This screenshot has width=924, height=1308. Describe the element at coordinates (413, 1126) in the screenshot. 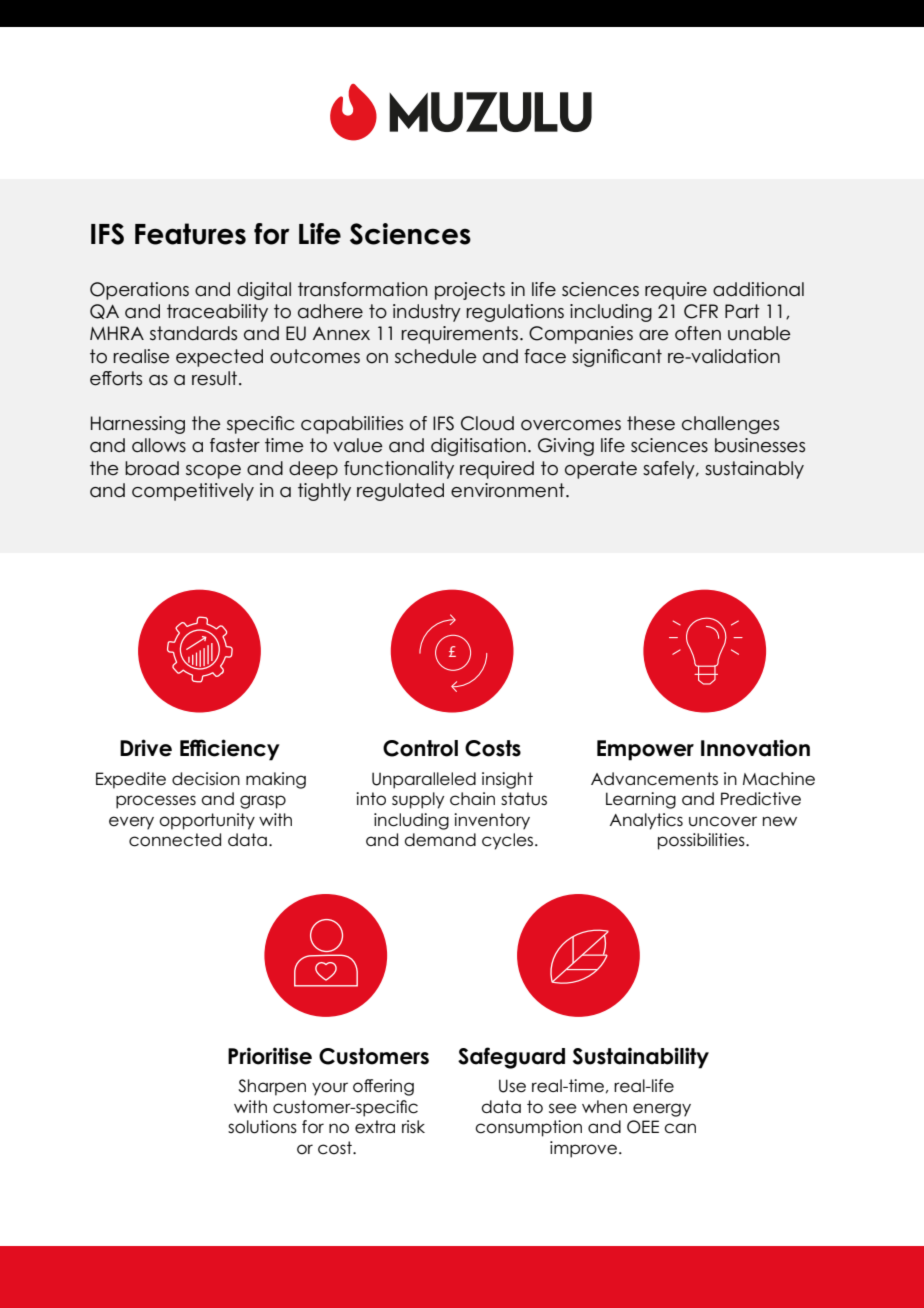

I see `risk` at that location.
